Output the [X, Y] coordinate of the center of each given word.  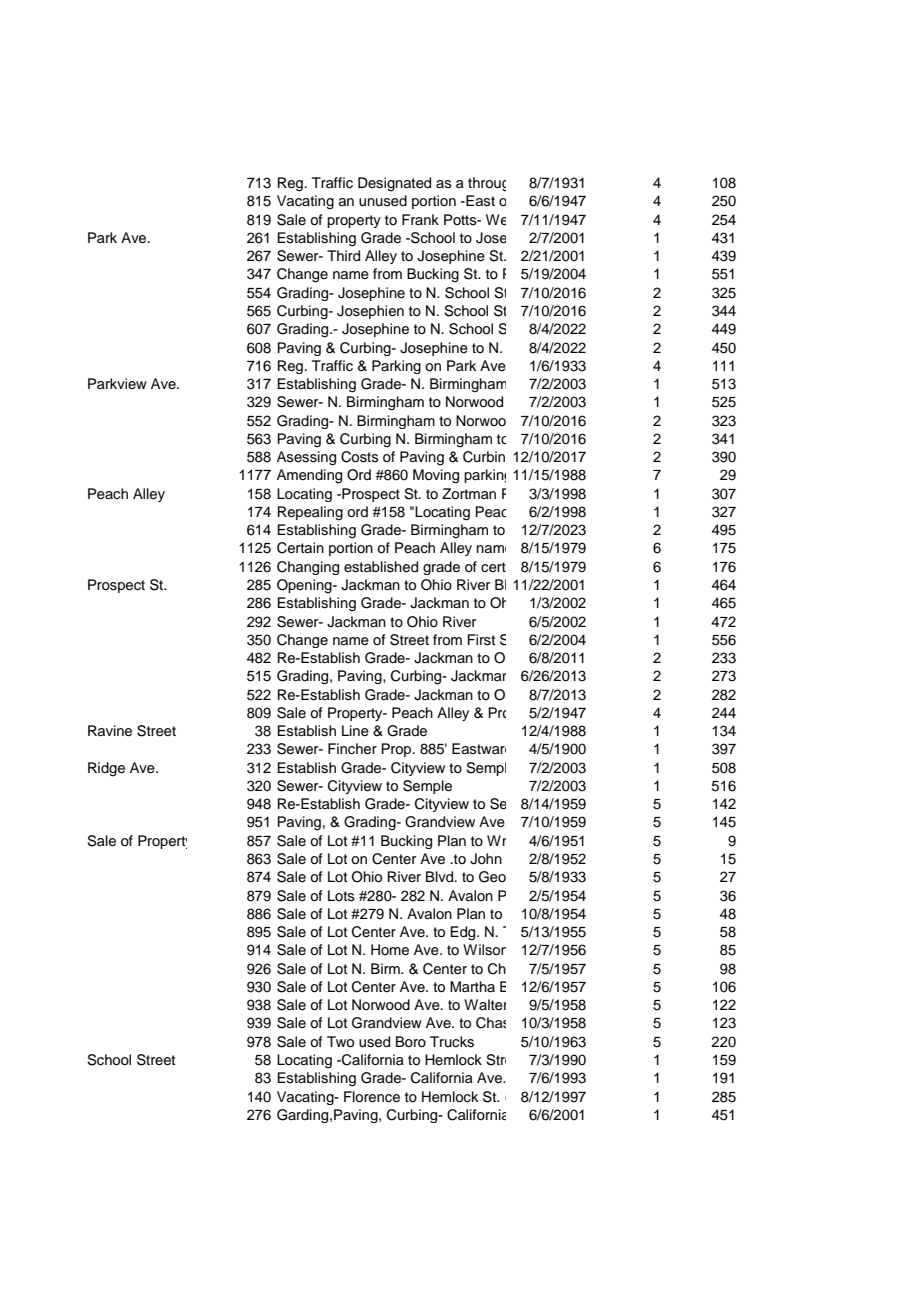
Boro [411, 1041]
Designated [394, 184]
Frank [420, 219]
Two [340, 1042]
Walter [485, 1005]
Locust [564, 220]
